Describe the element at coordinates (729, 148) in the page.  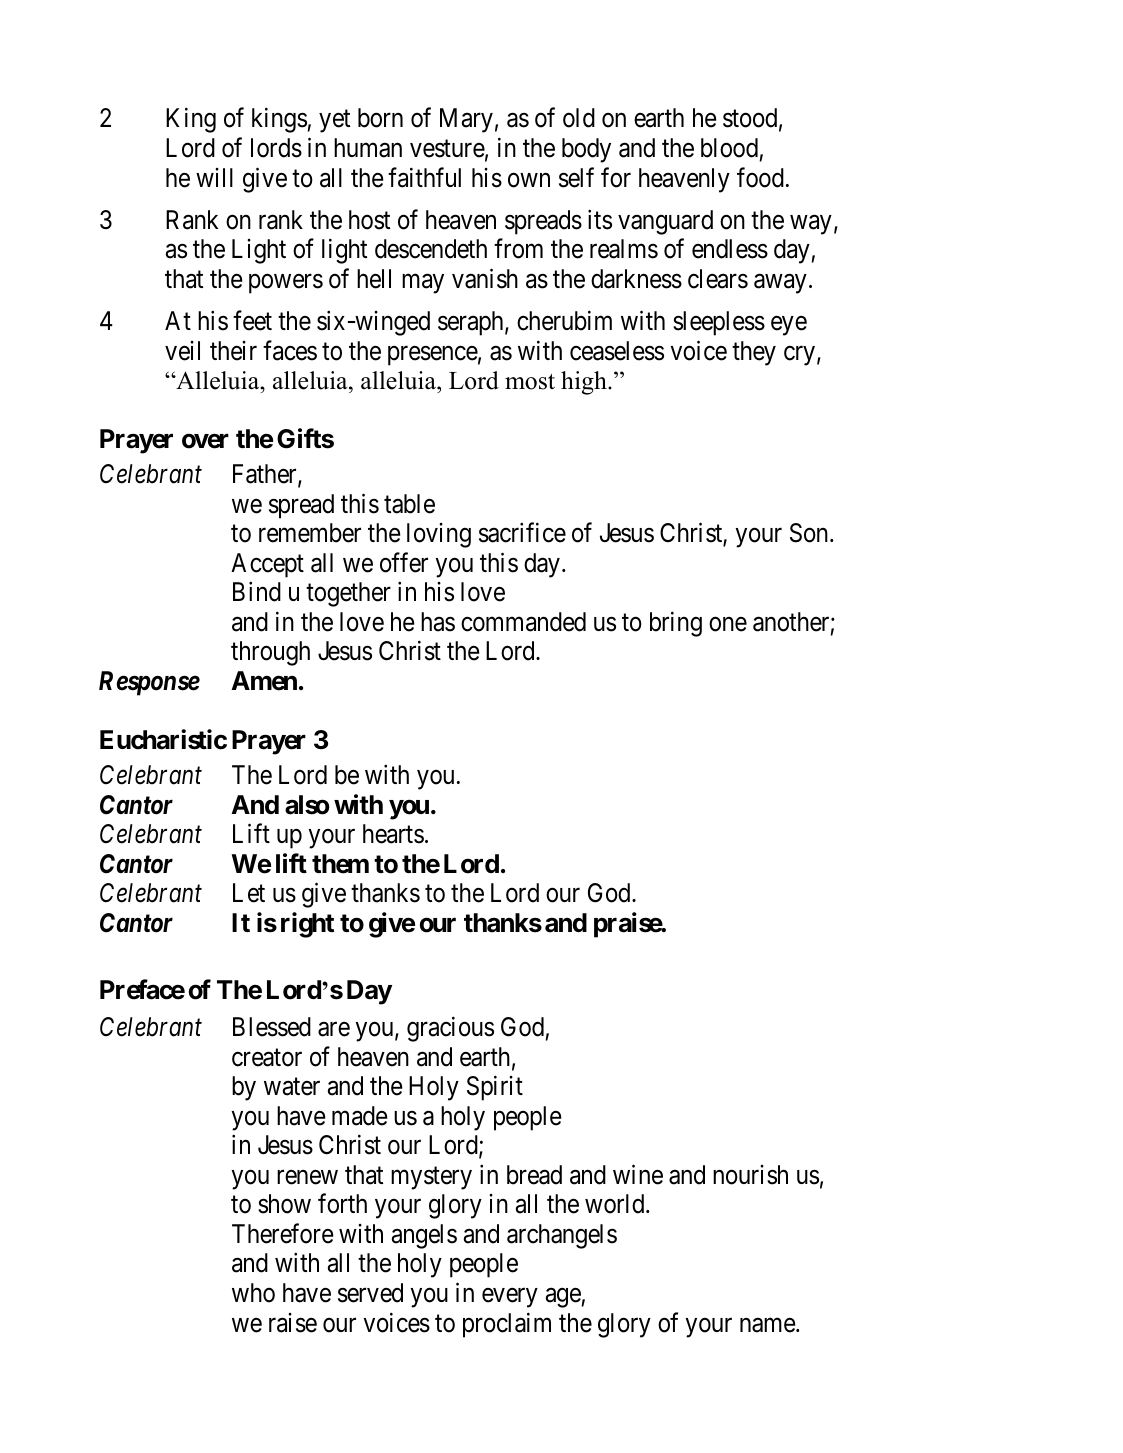
I see `blood` at that location.
